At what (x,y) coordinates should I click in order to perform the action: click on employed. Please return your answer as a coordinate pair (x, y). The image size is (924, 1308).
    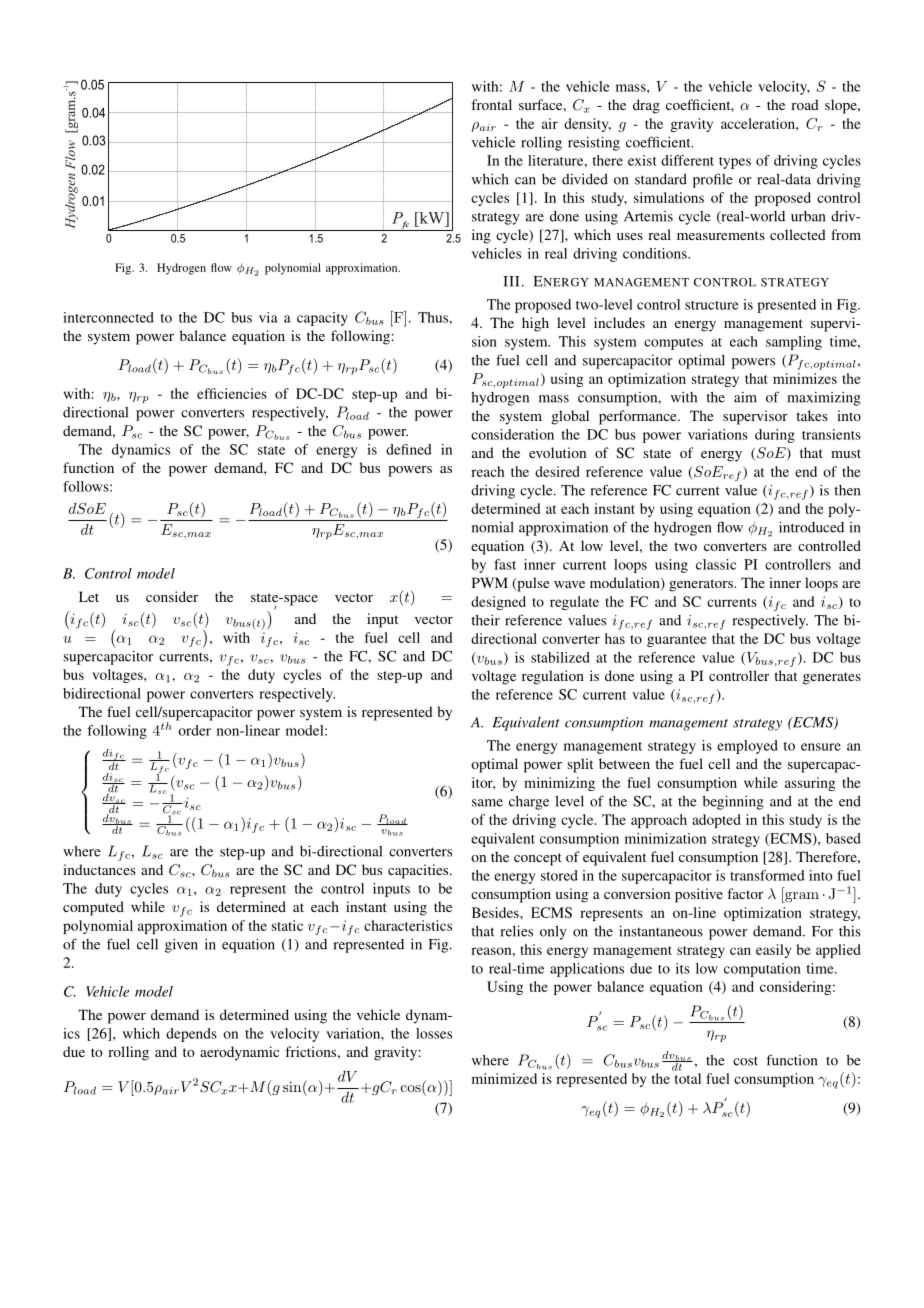
    Looking at the image, I should click on (747, 747).
